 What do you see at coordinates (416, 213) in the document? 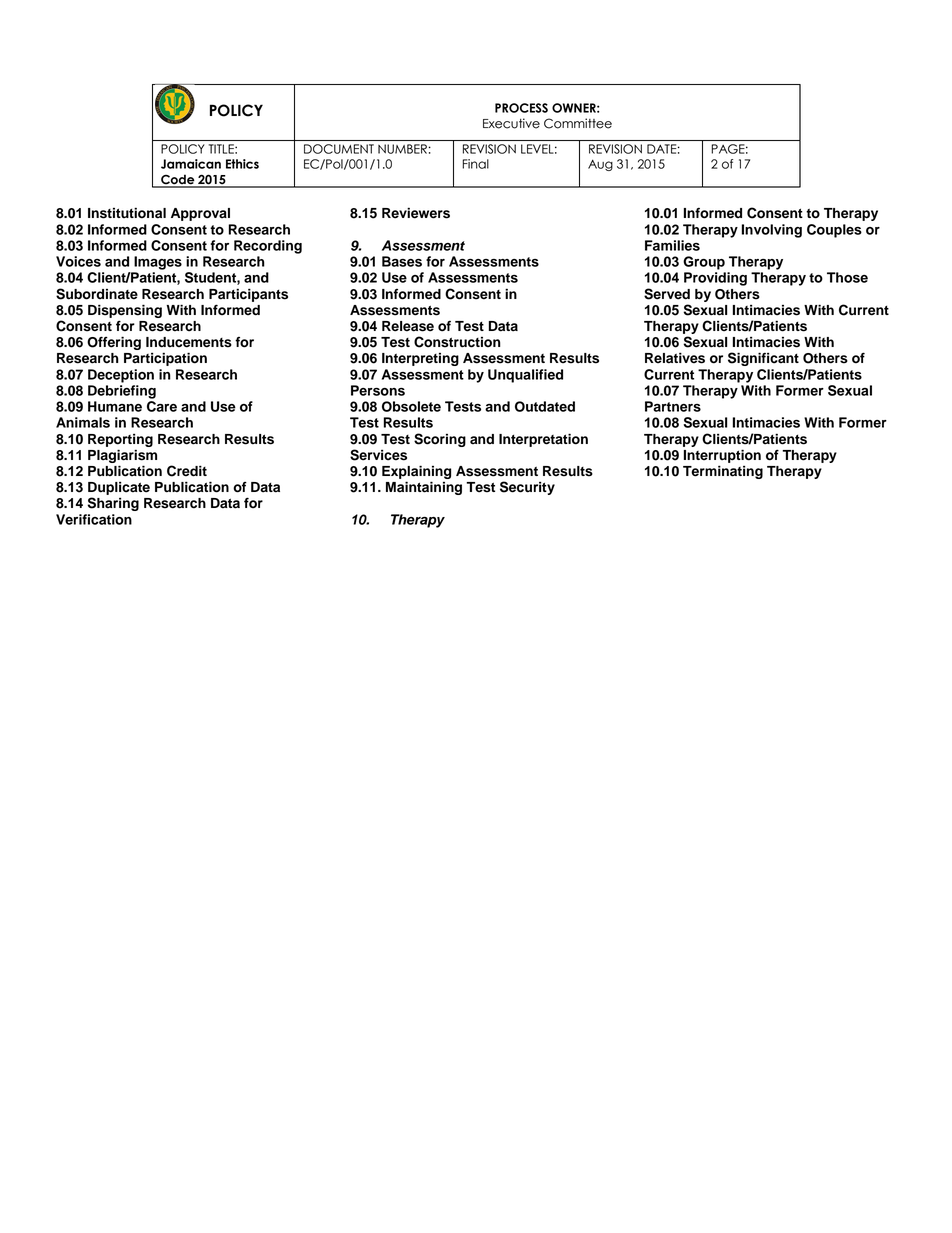
I see `Reviewers` at bounding box center [416, 213].
